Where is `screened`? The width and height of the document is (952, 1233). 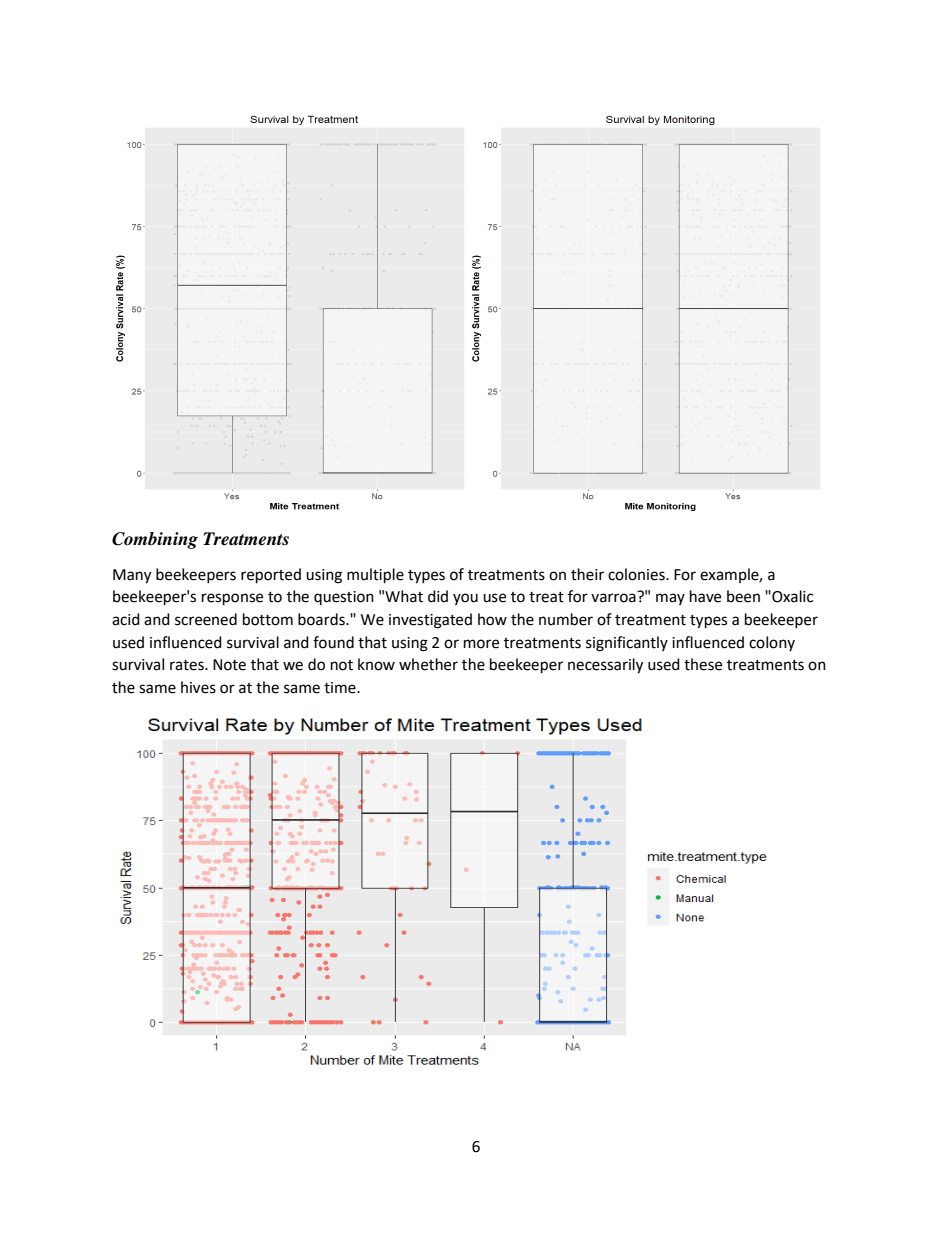 screened is located at coordinates (206, 619).
